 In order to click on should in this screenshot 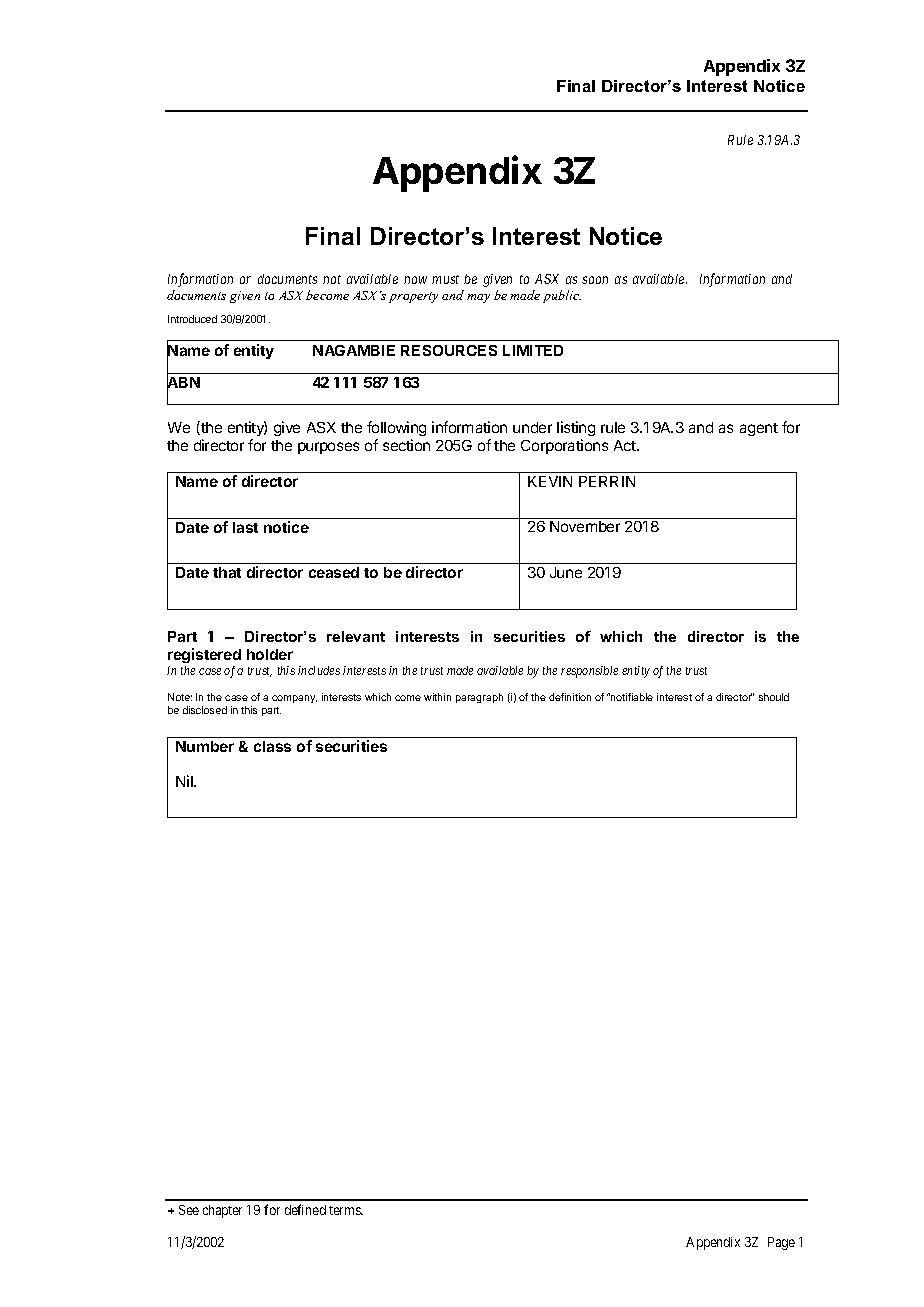, I will do `click(774, 697)`.
